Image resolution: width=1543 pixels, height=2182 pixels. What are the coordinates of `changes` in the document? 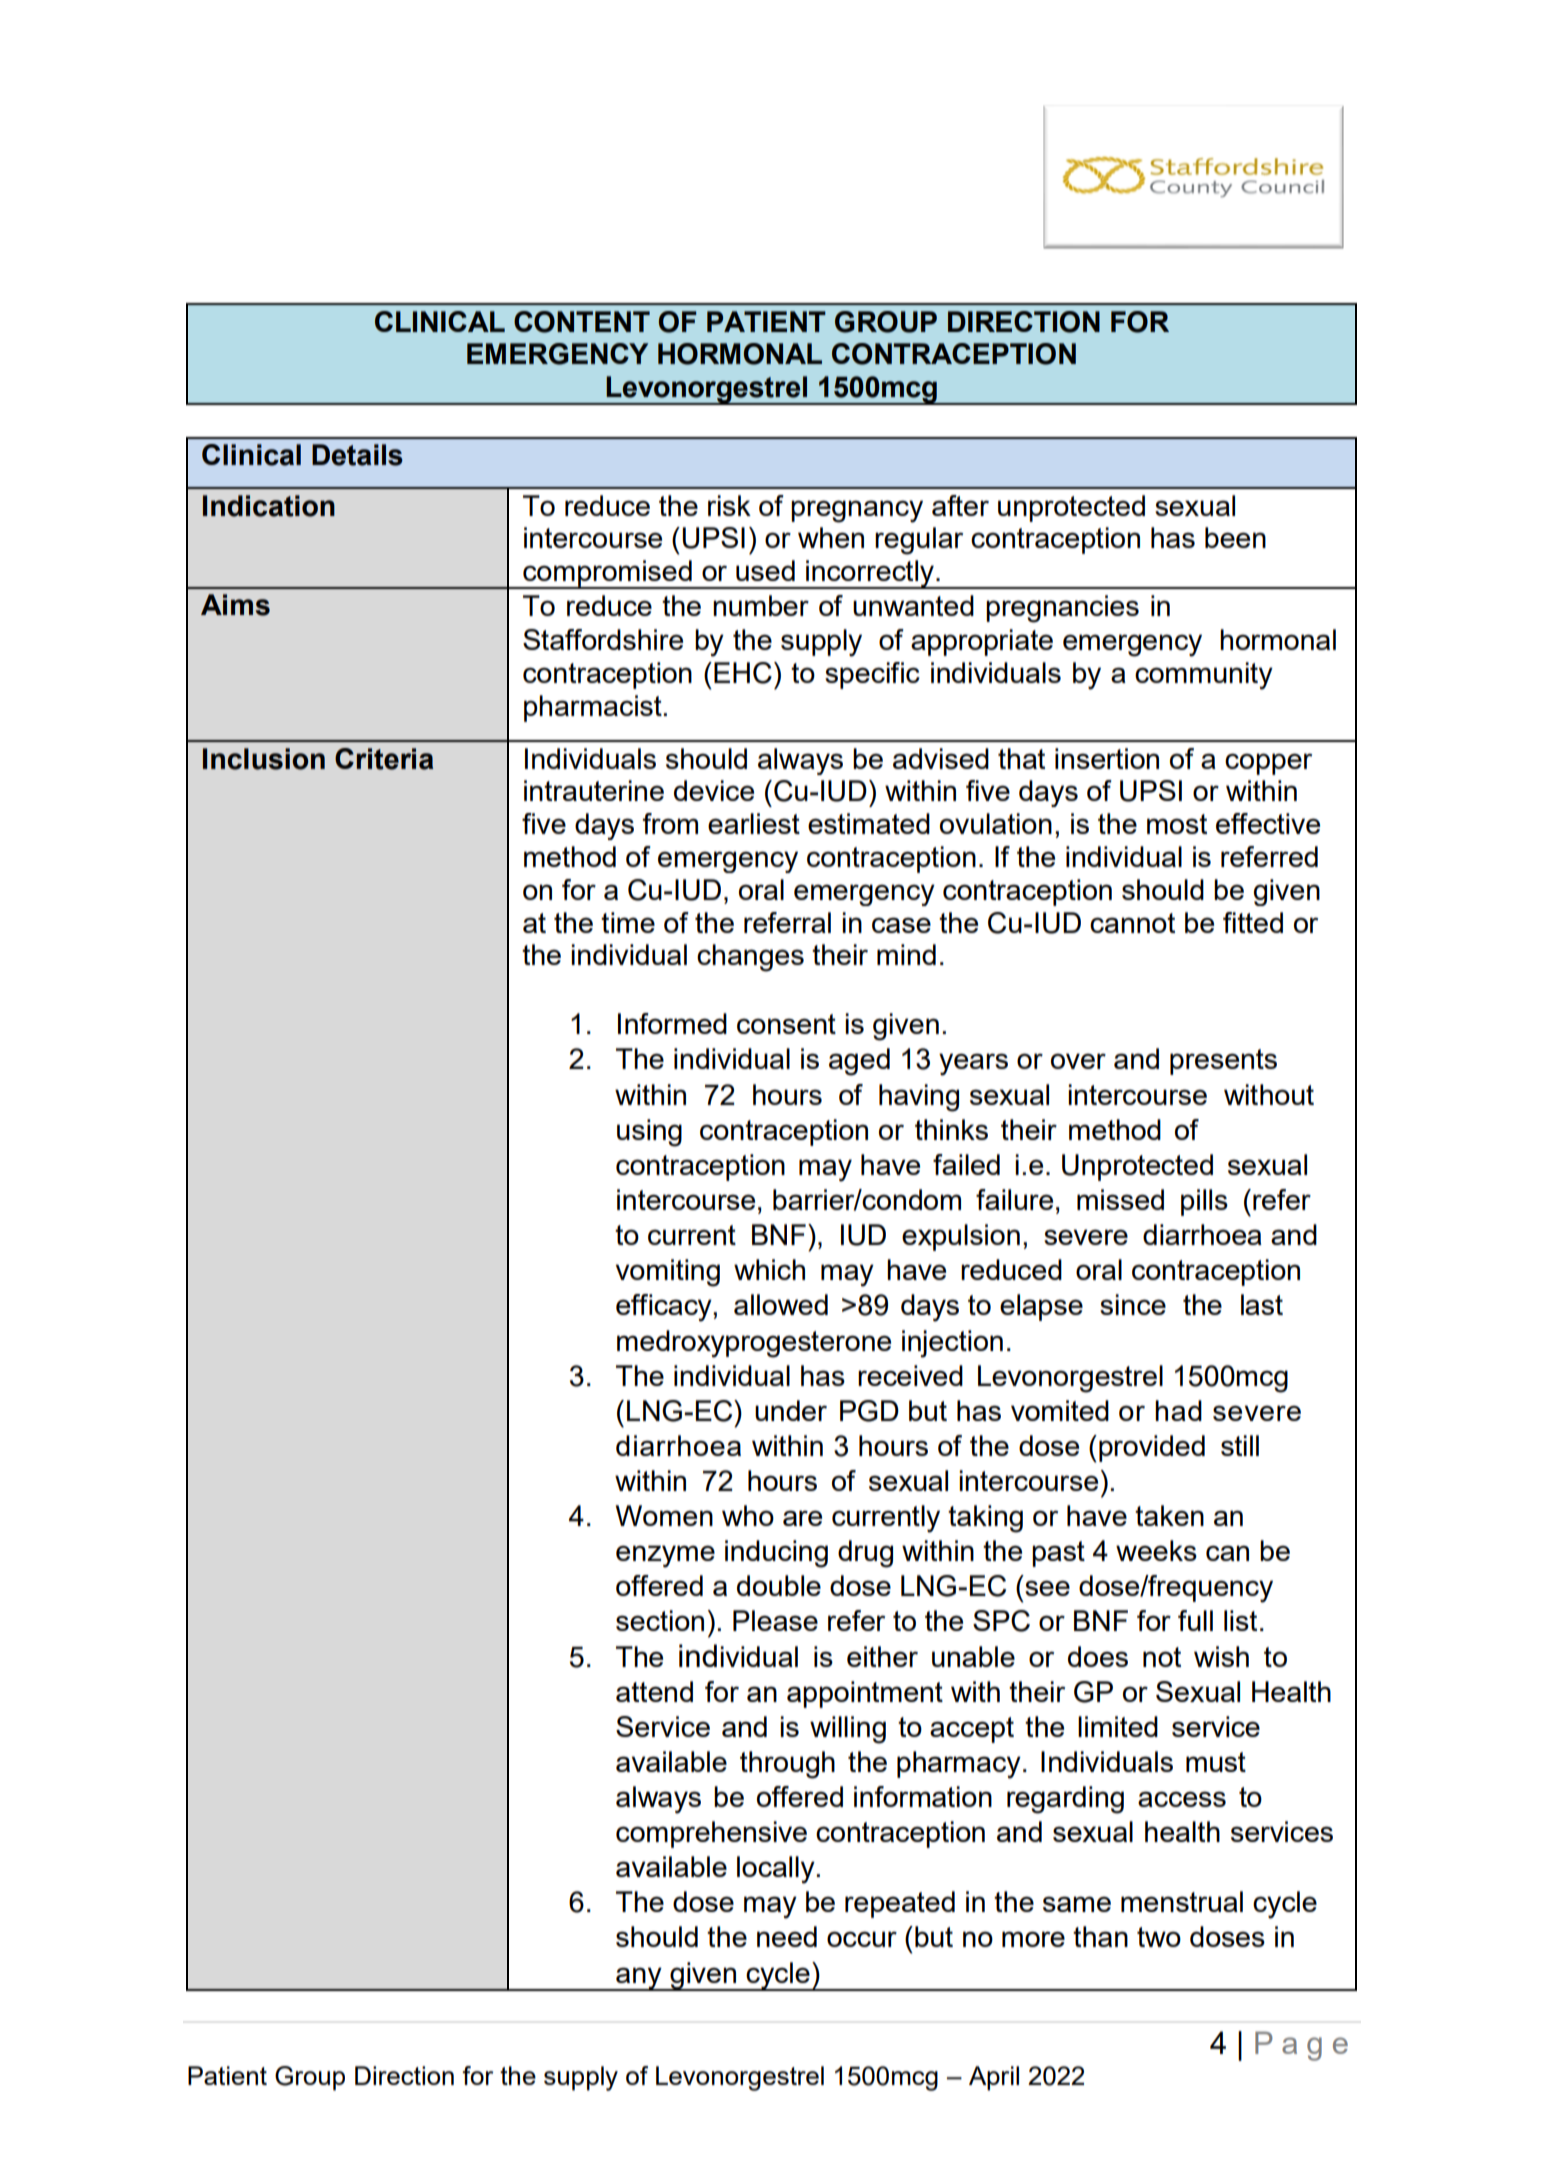 It's located at (750, 958).
